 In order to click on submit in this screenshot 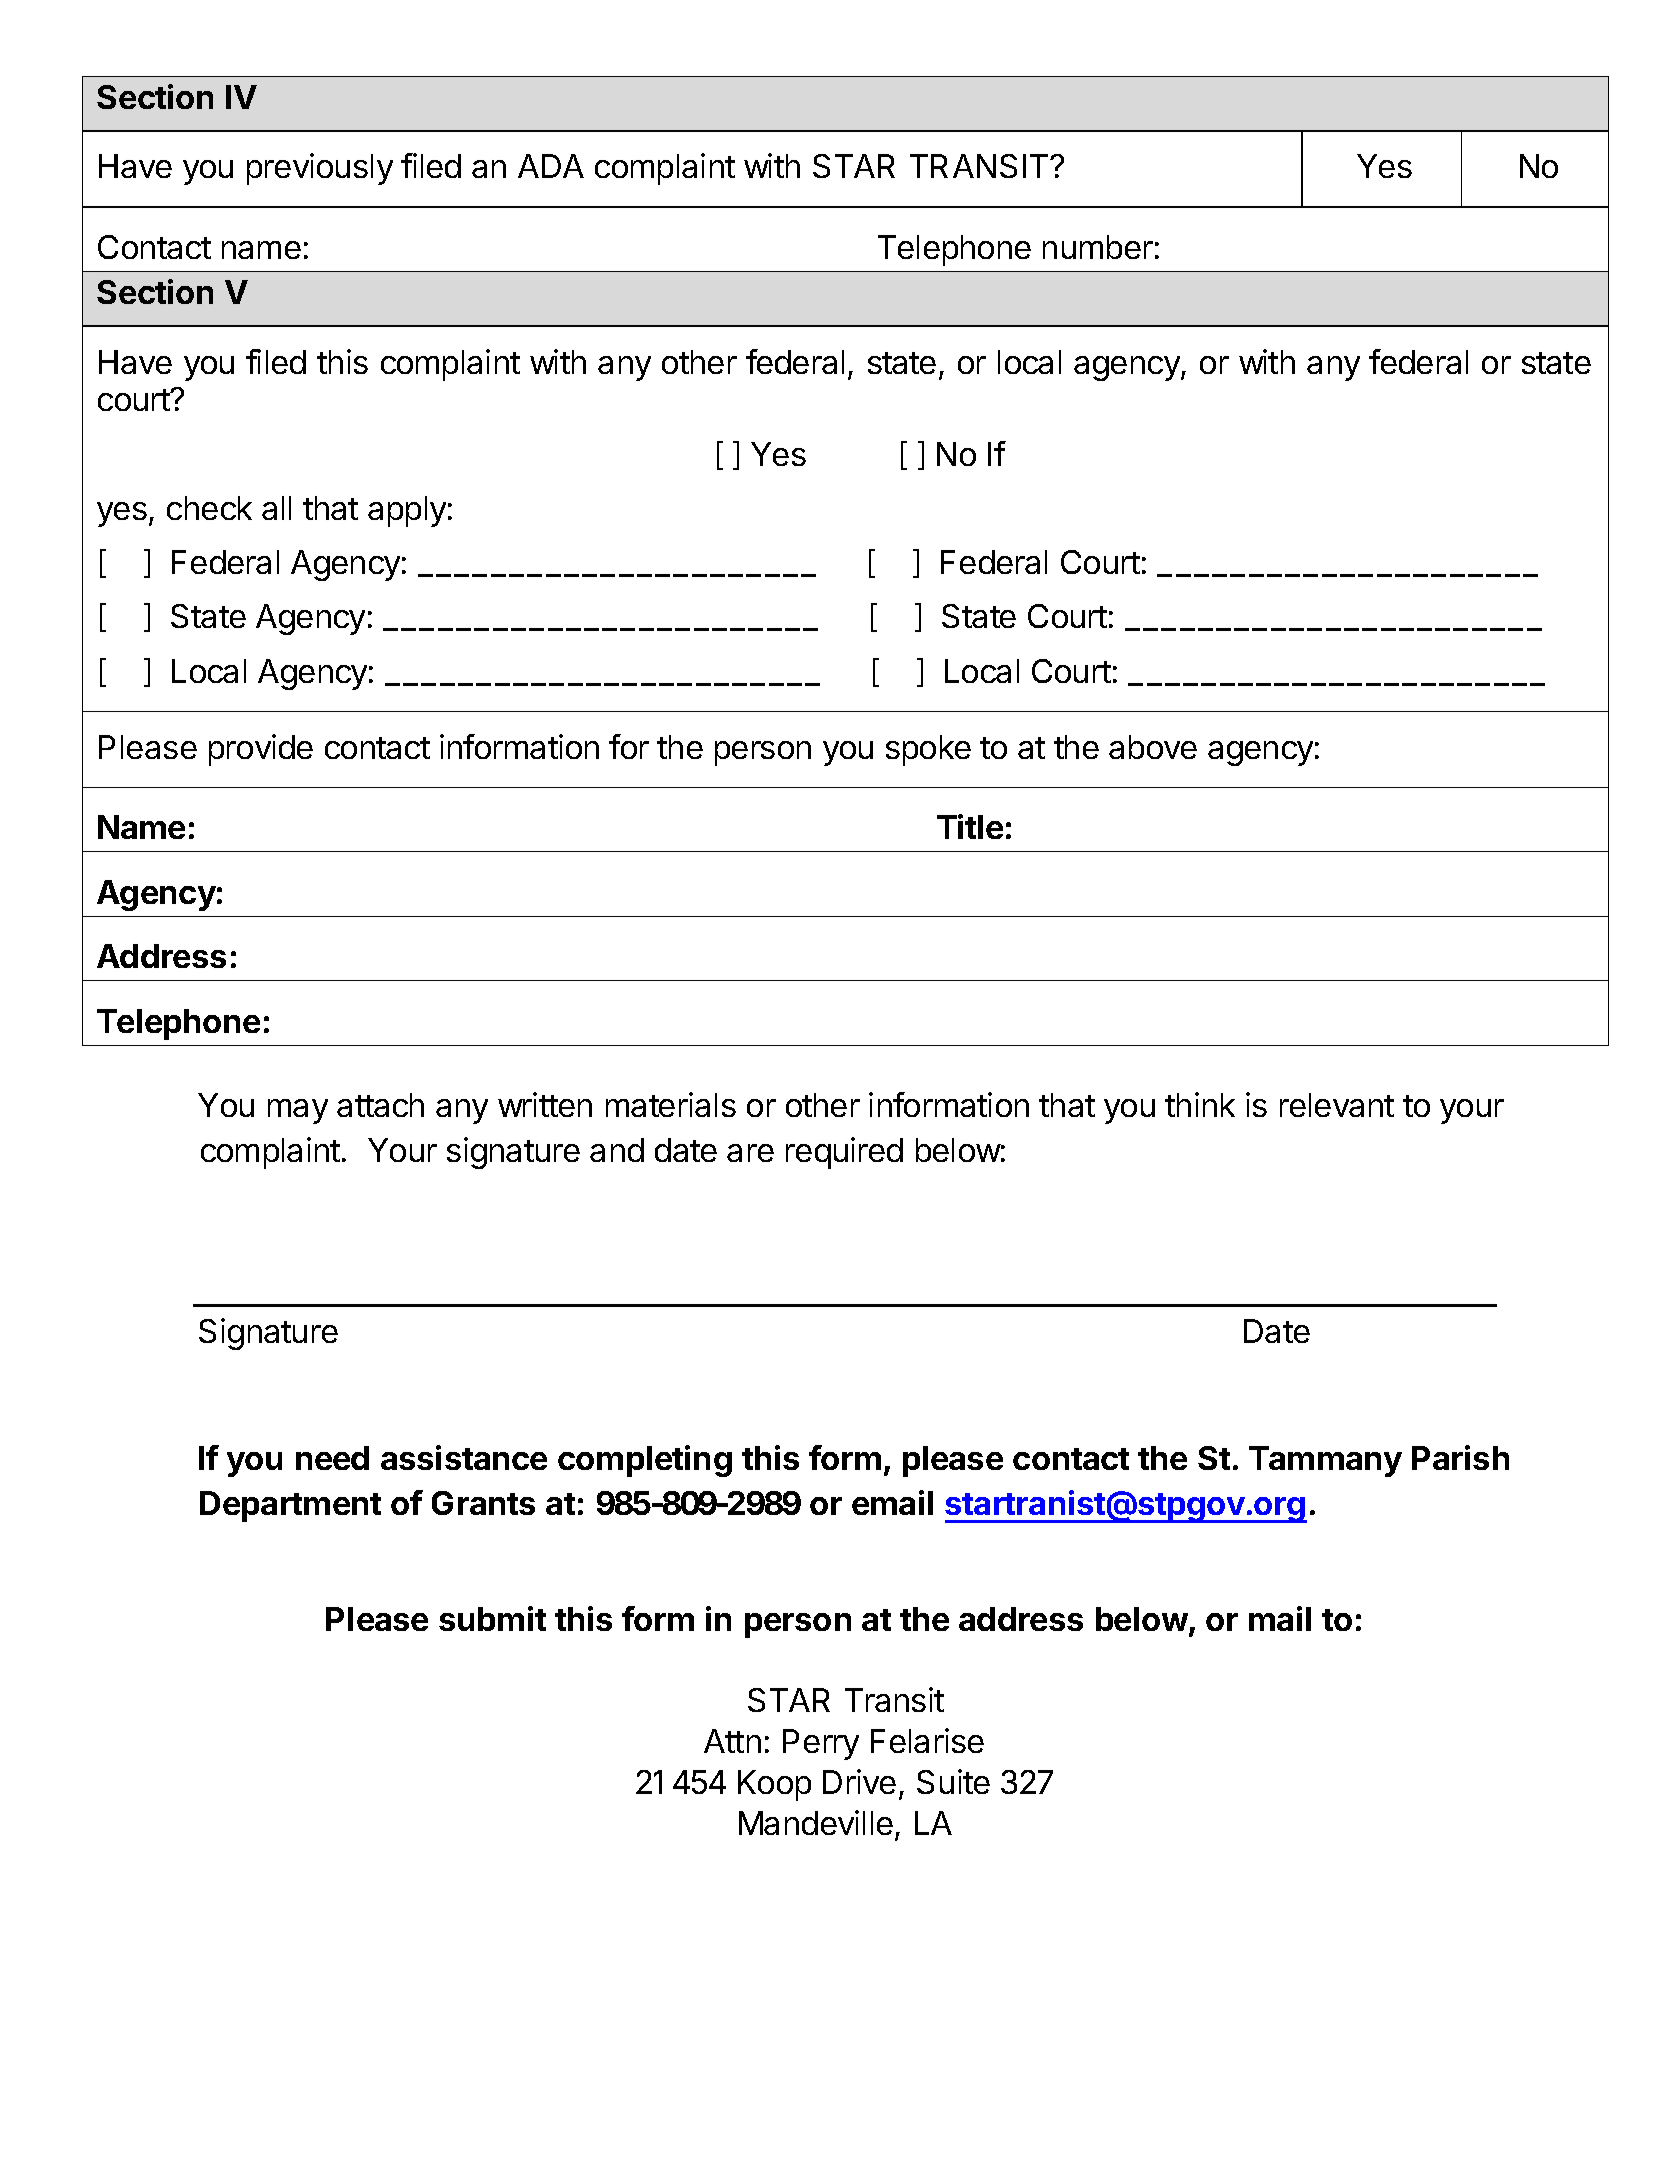, I will do `click(492, 1618)`.
